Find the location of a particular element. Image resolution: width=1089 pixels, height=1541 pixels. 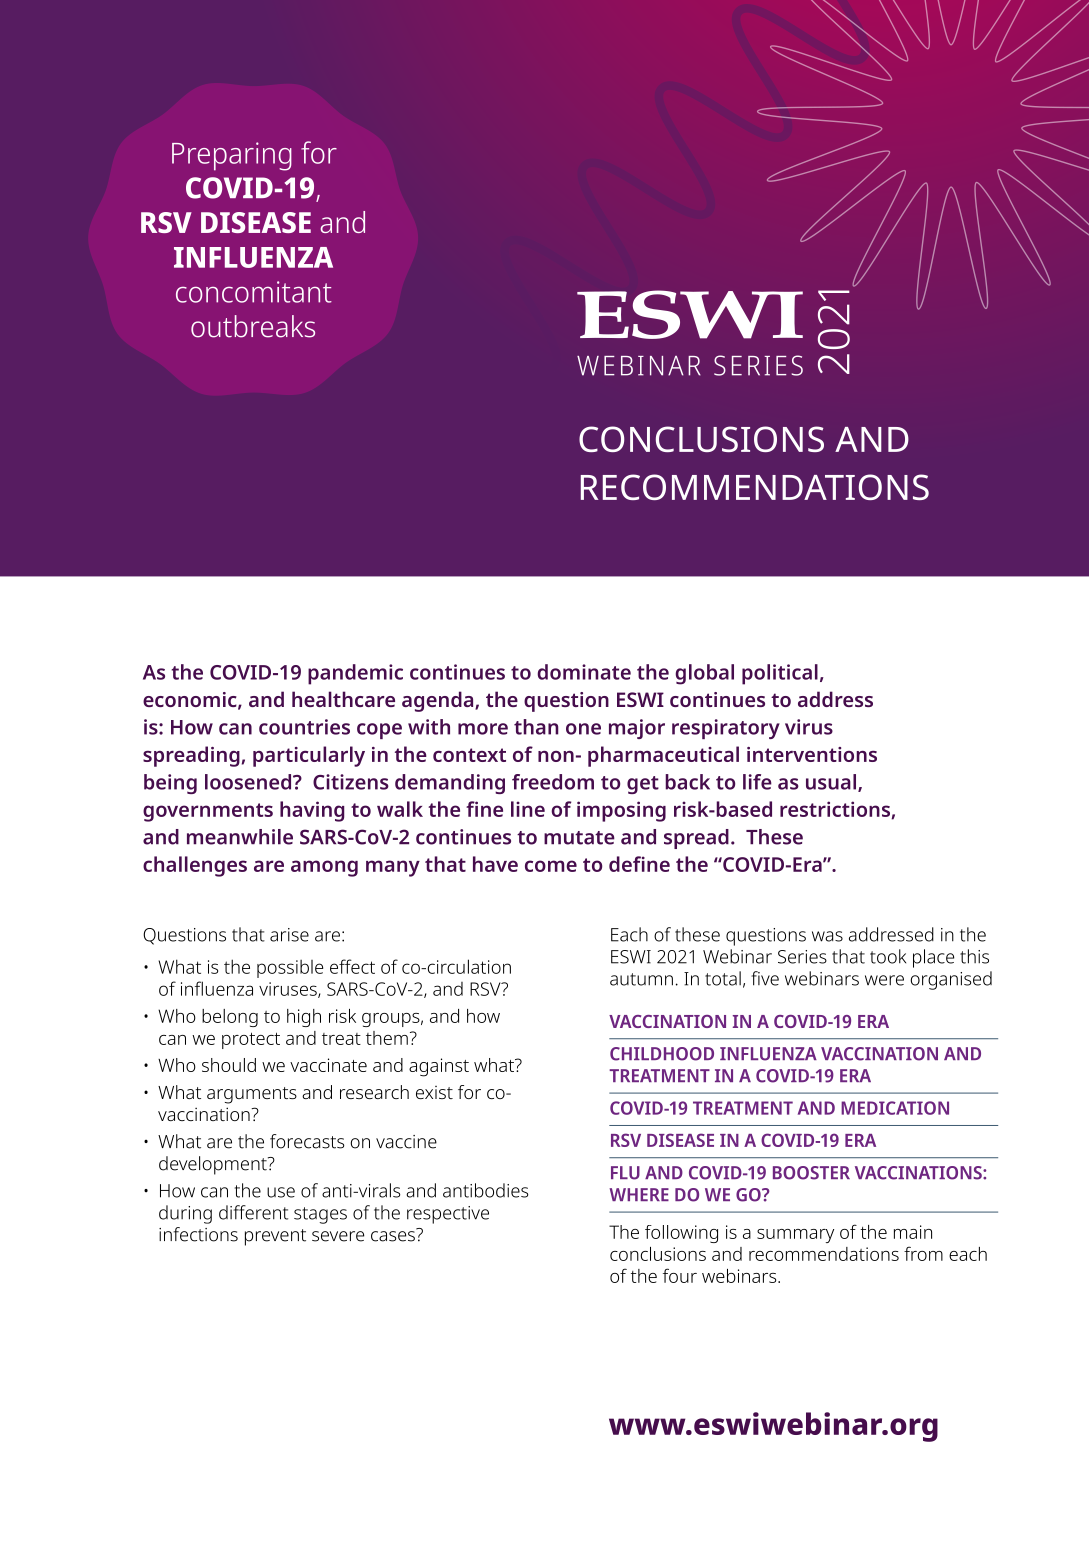

from is located at coordinates (923, 1253).
